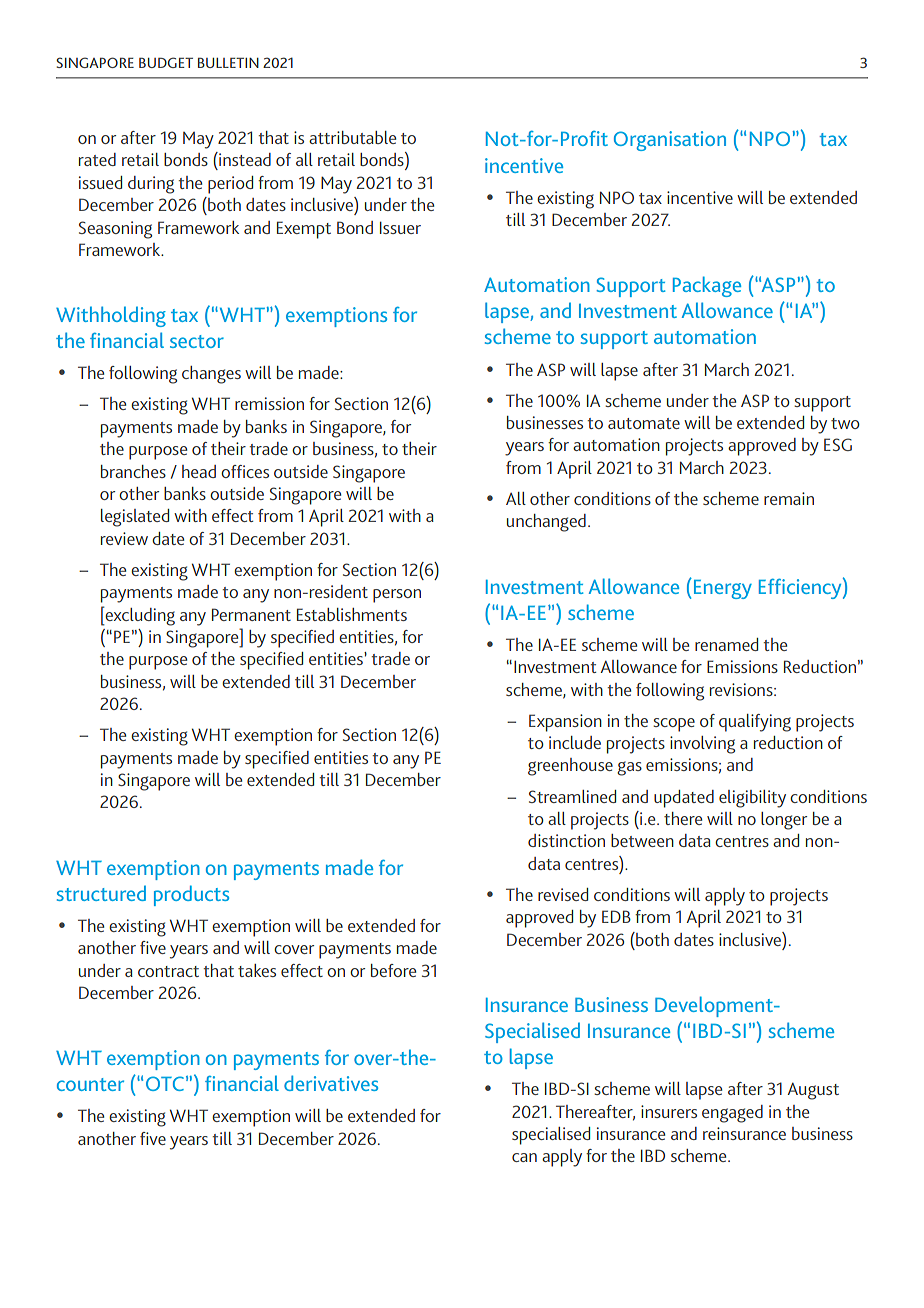  I want to click on sector, so click(197, 341).
